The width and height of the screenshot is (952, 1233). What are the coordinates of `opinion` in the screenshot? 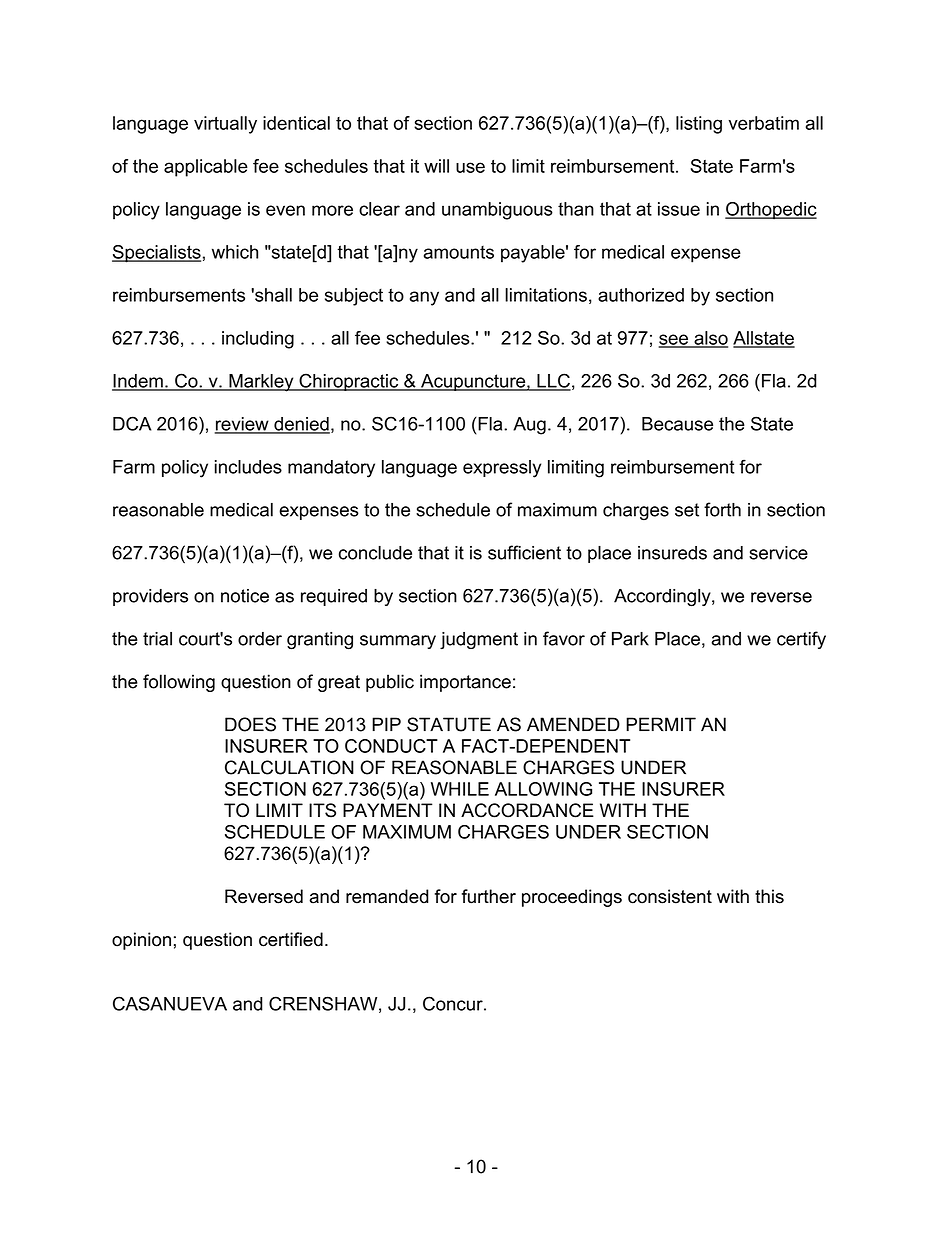 It's located at (141, 941).
